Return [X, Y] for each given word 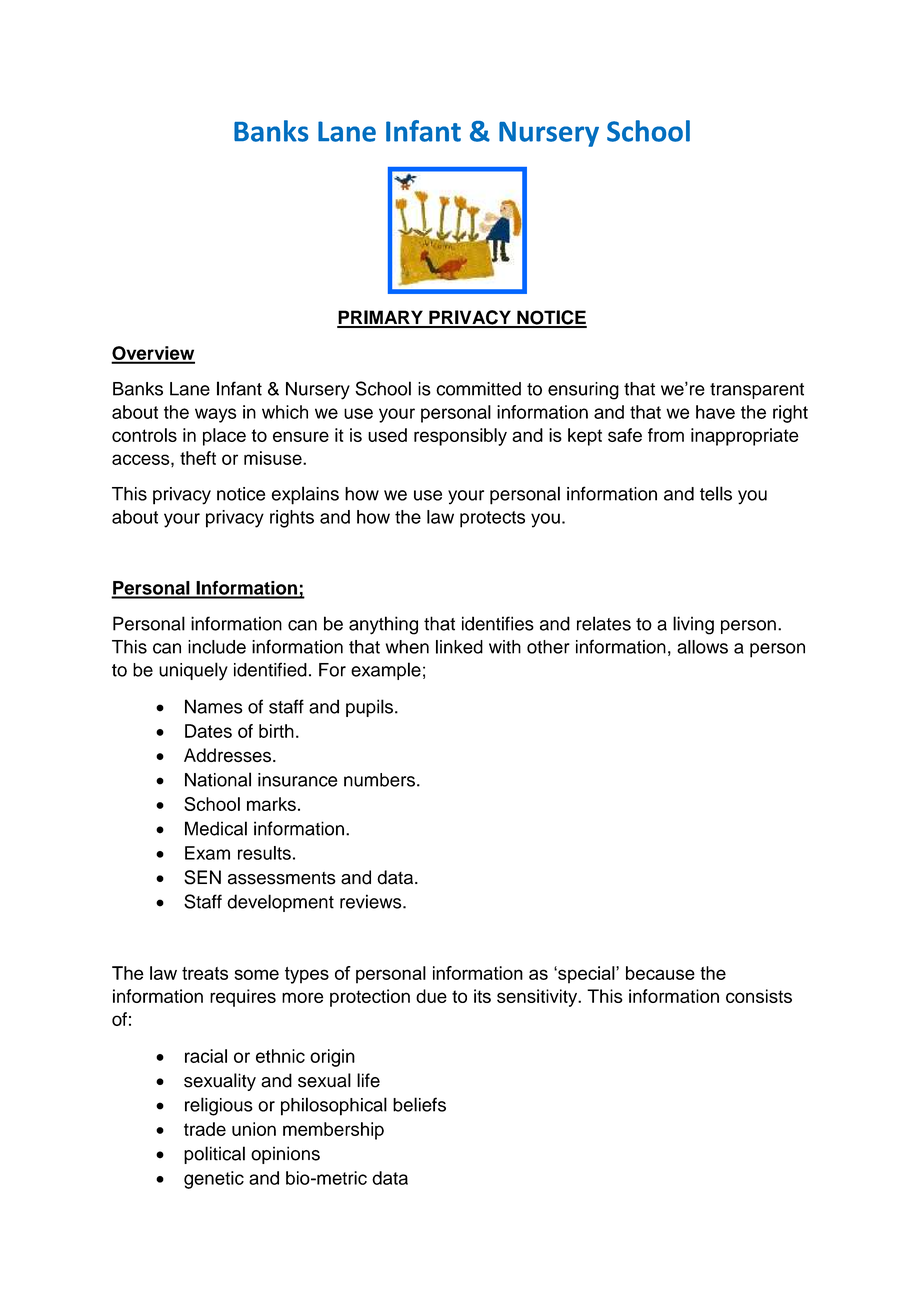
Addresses [227, 755]
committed [478, 389]
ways [215, 415]
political [214, 1155]
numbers [379, 780]
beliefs [419, 1104]
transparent [757, 391]
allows [702, 647]
